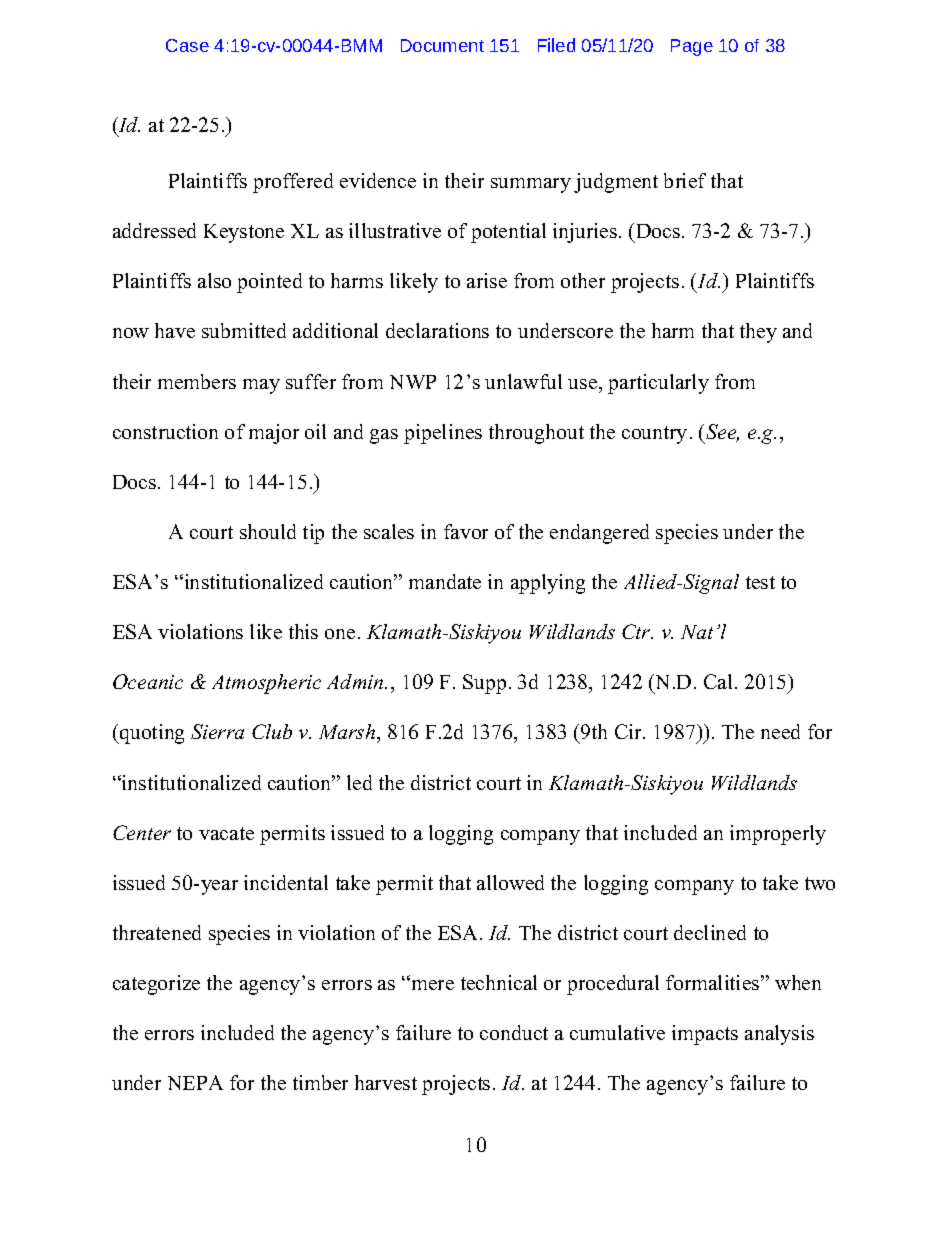 This image has width=952, height=1233. I want to click on mandate, so click(445, 581).
